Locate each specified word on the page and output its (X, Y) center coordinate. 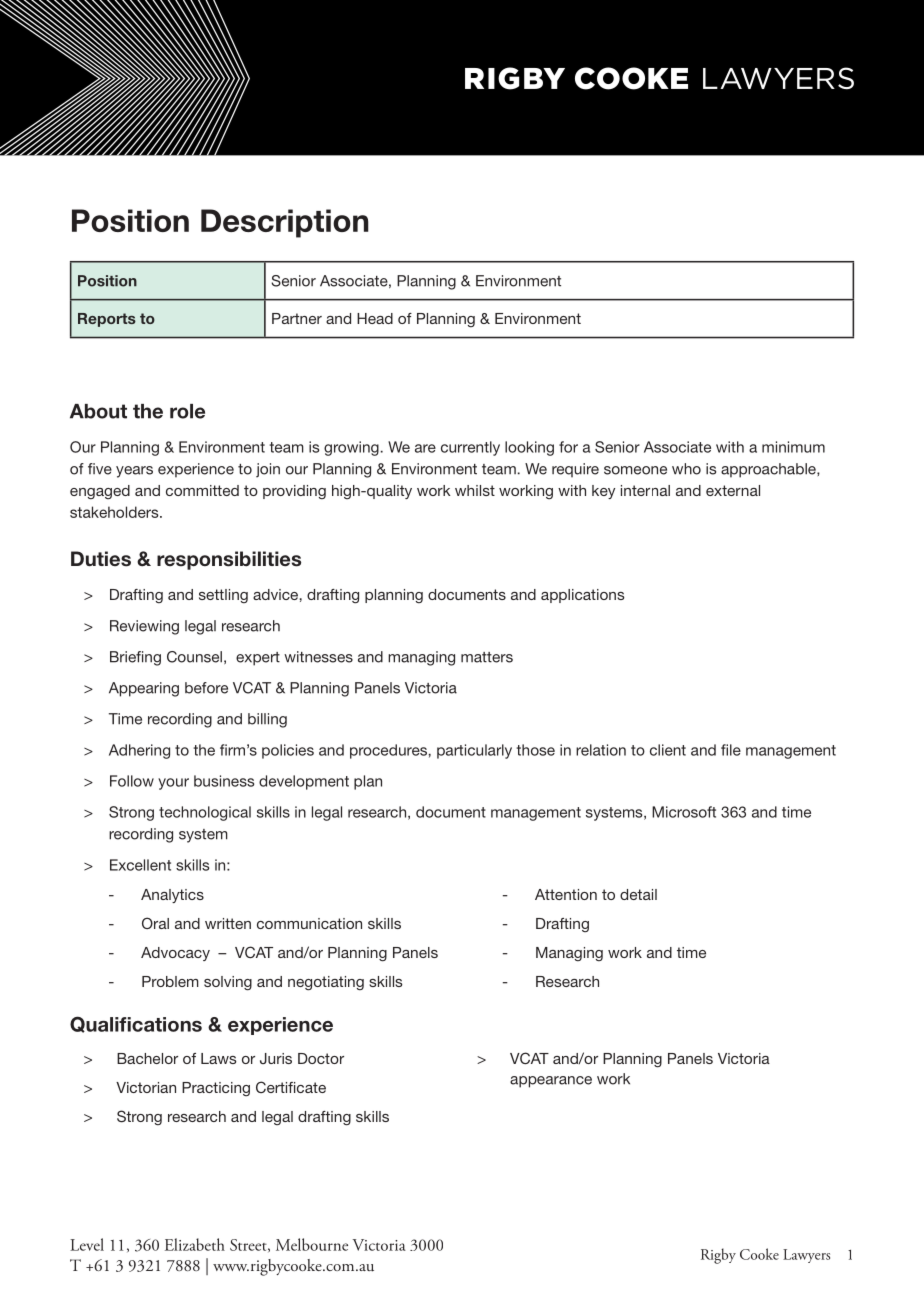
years (134, 472)
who (686, 469)
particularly (474, 751)
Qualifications (136, 1024)
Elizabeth (195, 1244)
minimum (793, 447)
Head (375, 318)
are (425, 448)
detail (638, 894)
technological (205, 813)
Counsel (194, 657)
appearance (551, 1082)
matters (487, 657)
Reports (107, 320)
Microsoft (684, 812)
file (731, 750)
